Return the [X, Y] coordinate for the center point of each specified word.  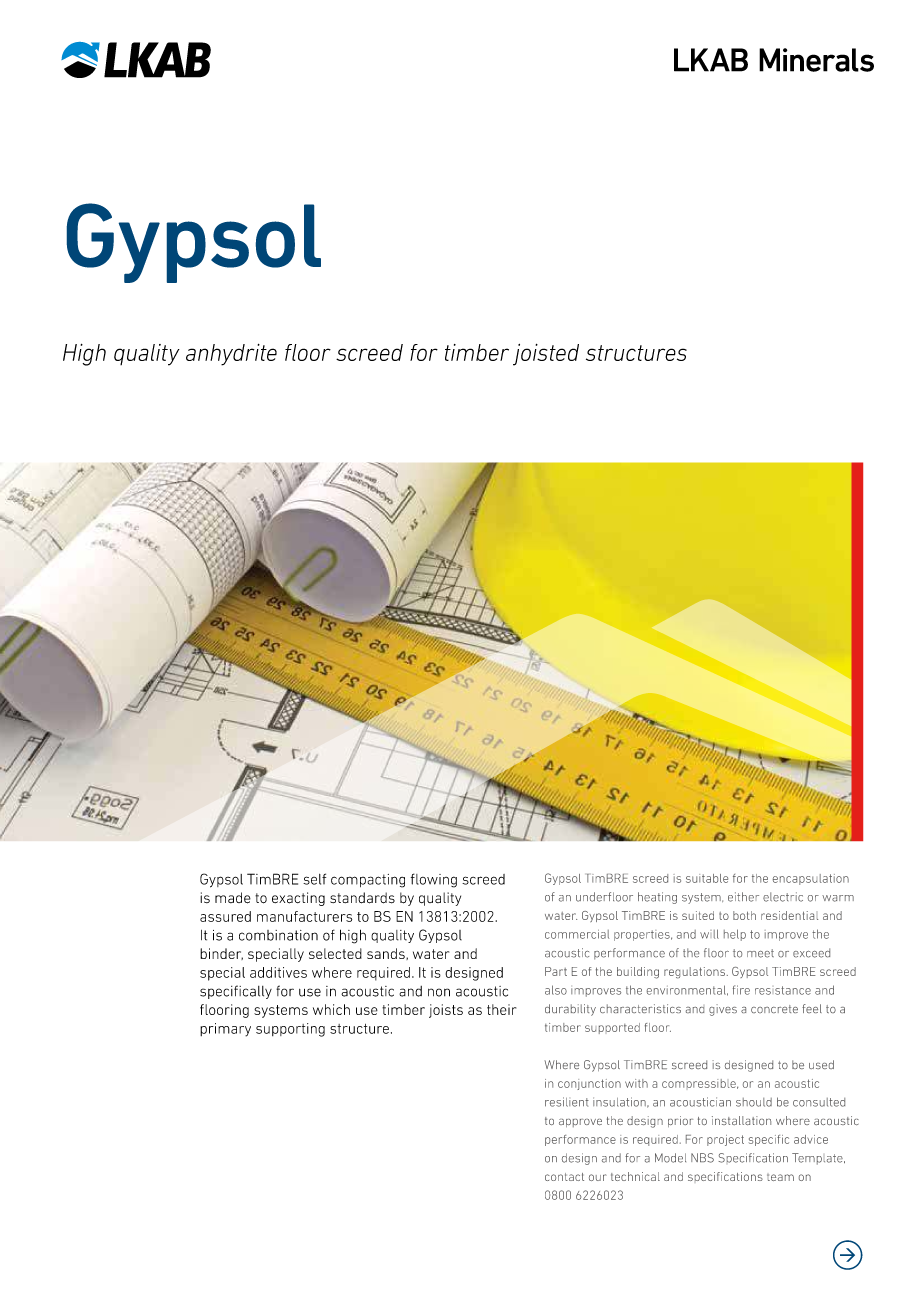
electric [783, 897]
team [780, 1177]
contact [564, 1177]
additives [278, 972]
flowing [434, 880]
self [314, 879]
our [598, 1177]
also [556, 990]
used [821, 1064]
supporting [290, 1030]
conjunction [589, 1084]
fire [741, 990]
